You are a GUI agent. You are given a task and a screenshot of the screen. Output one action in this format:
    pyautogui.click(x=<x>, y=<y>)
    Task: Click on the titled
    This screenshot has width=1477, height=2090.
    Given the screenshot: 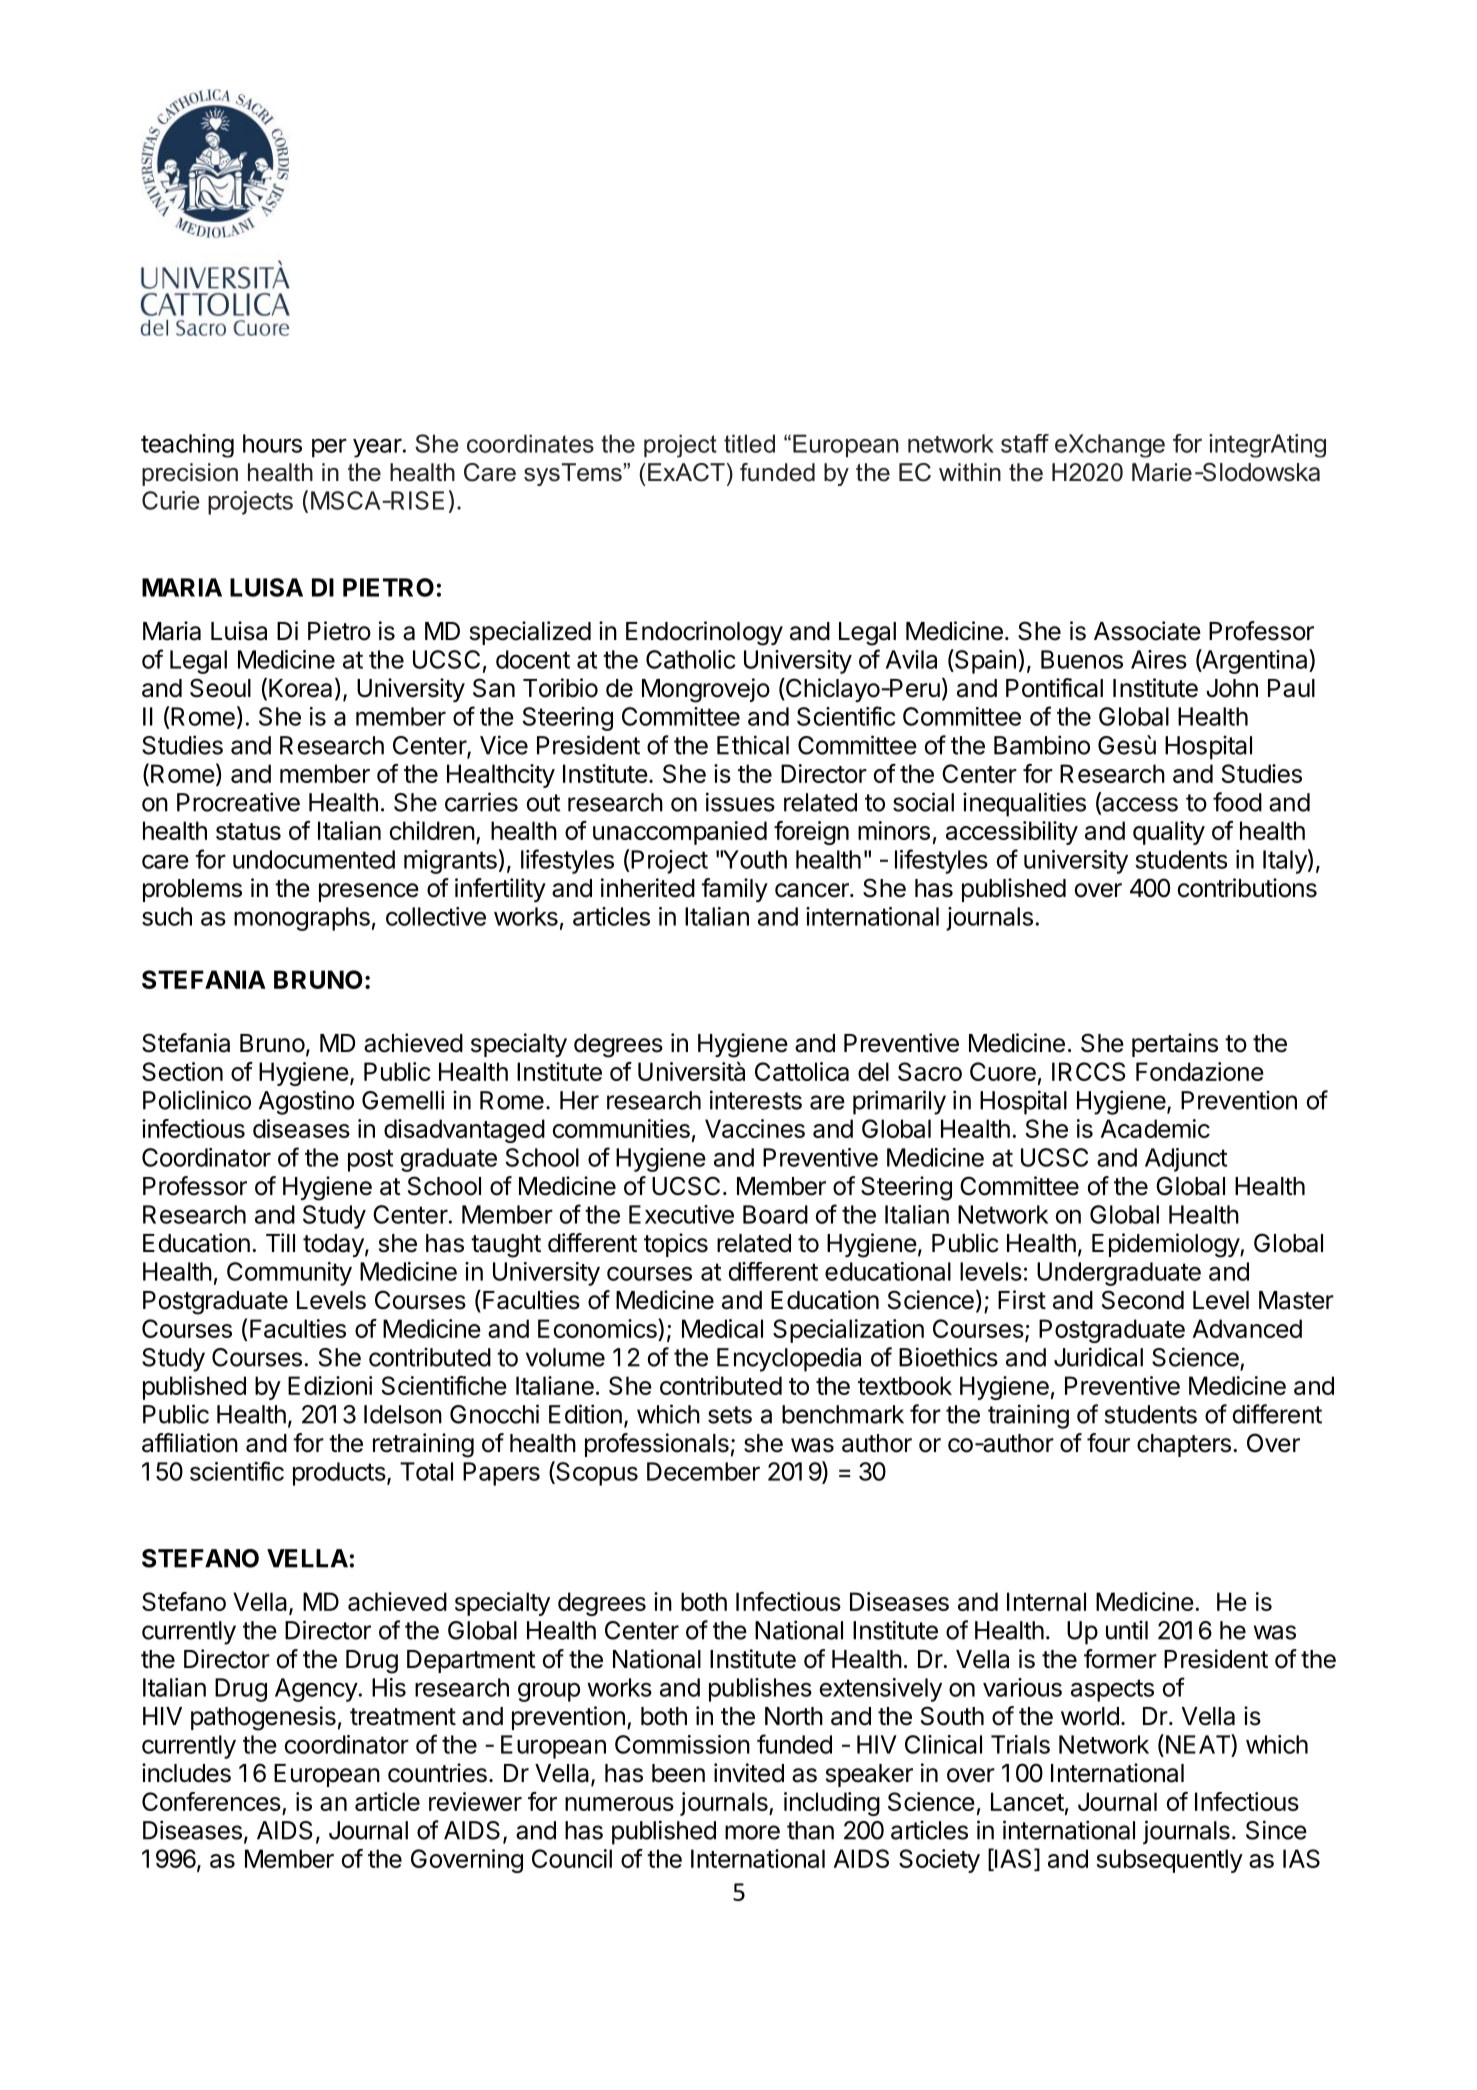 What is the action you would take?
    pyautogui.click(x=749, y=443)
